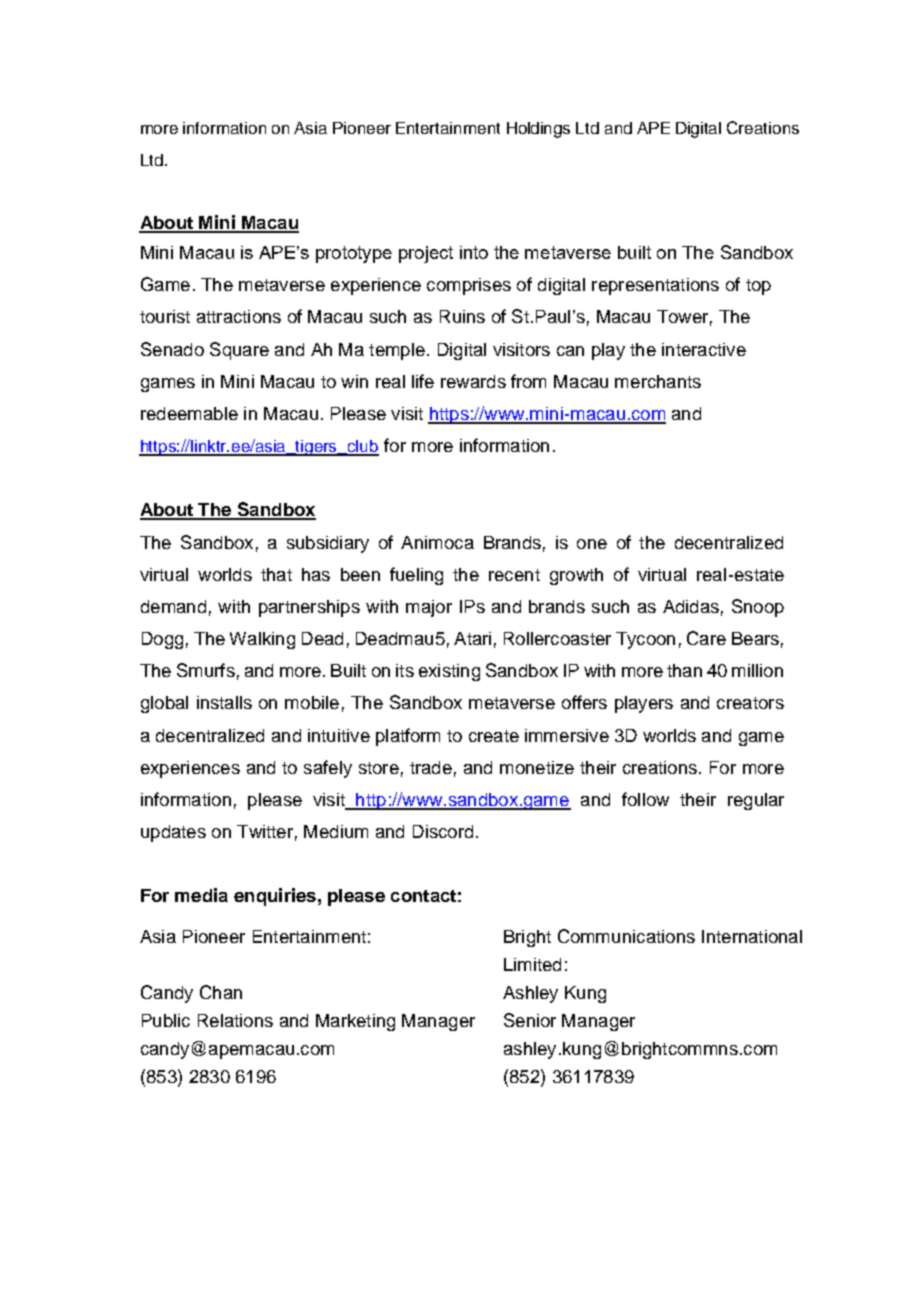 The image size is (924, 1308). I want to click on that, so click(276, 574).
